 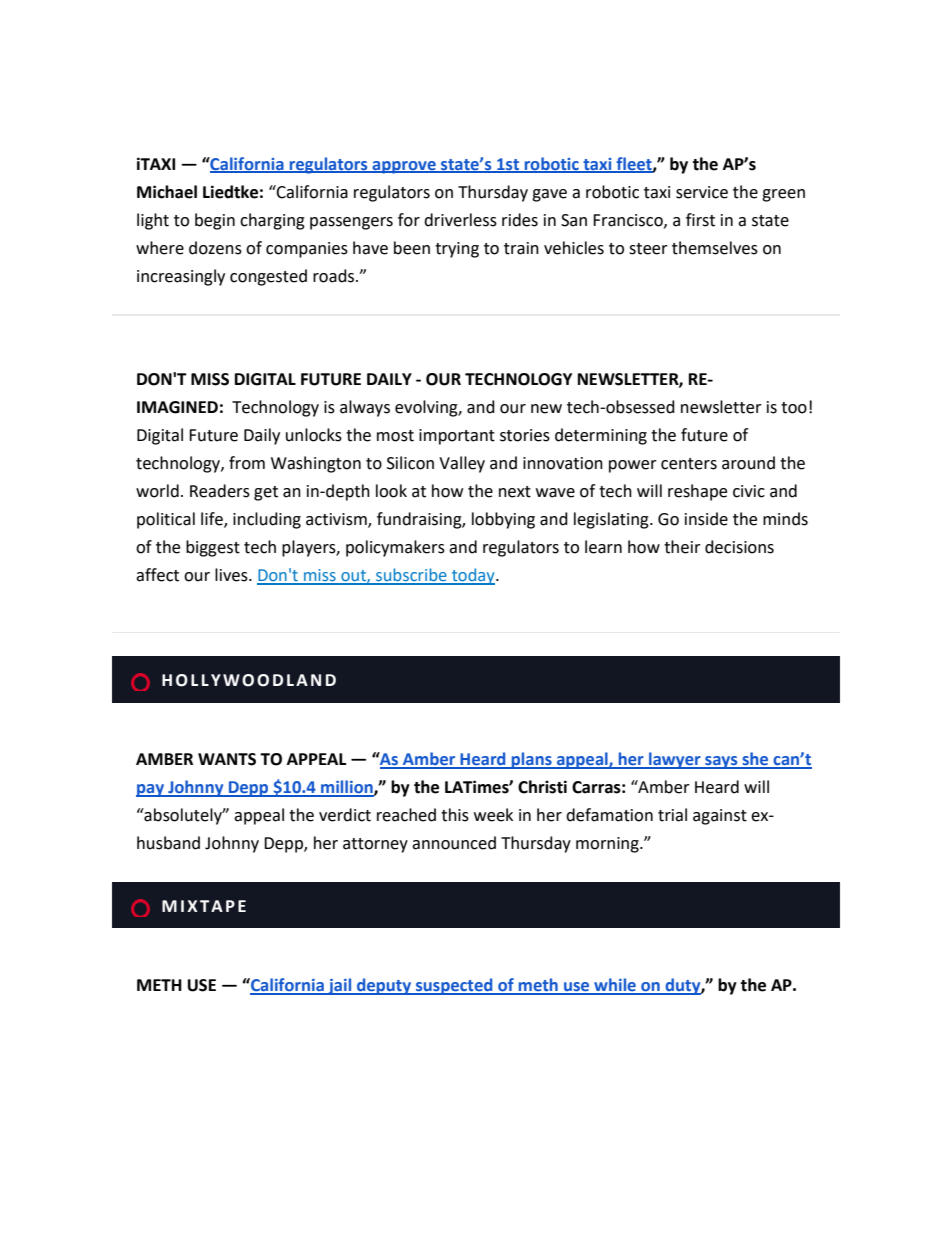 I want to click on WANTS, so click(x=227, y=759).
